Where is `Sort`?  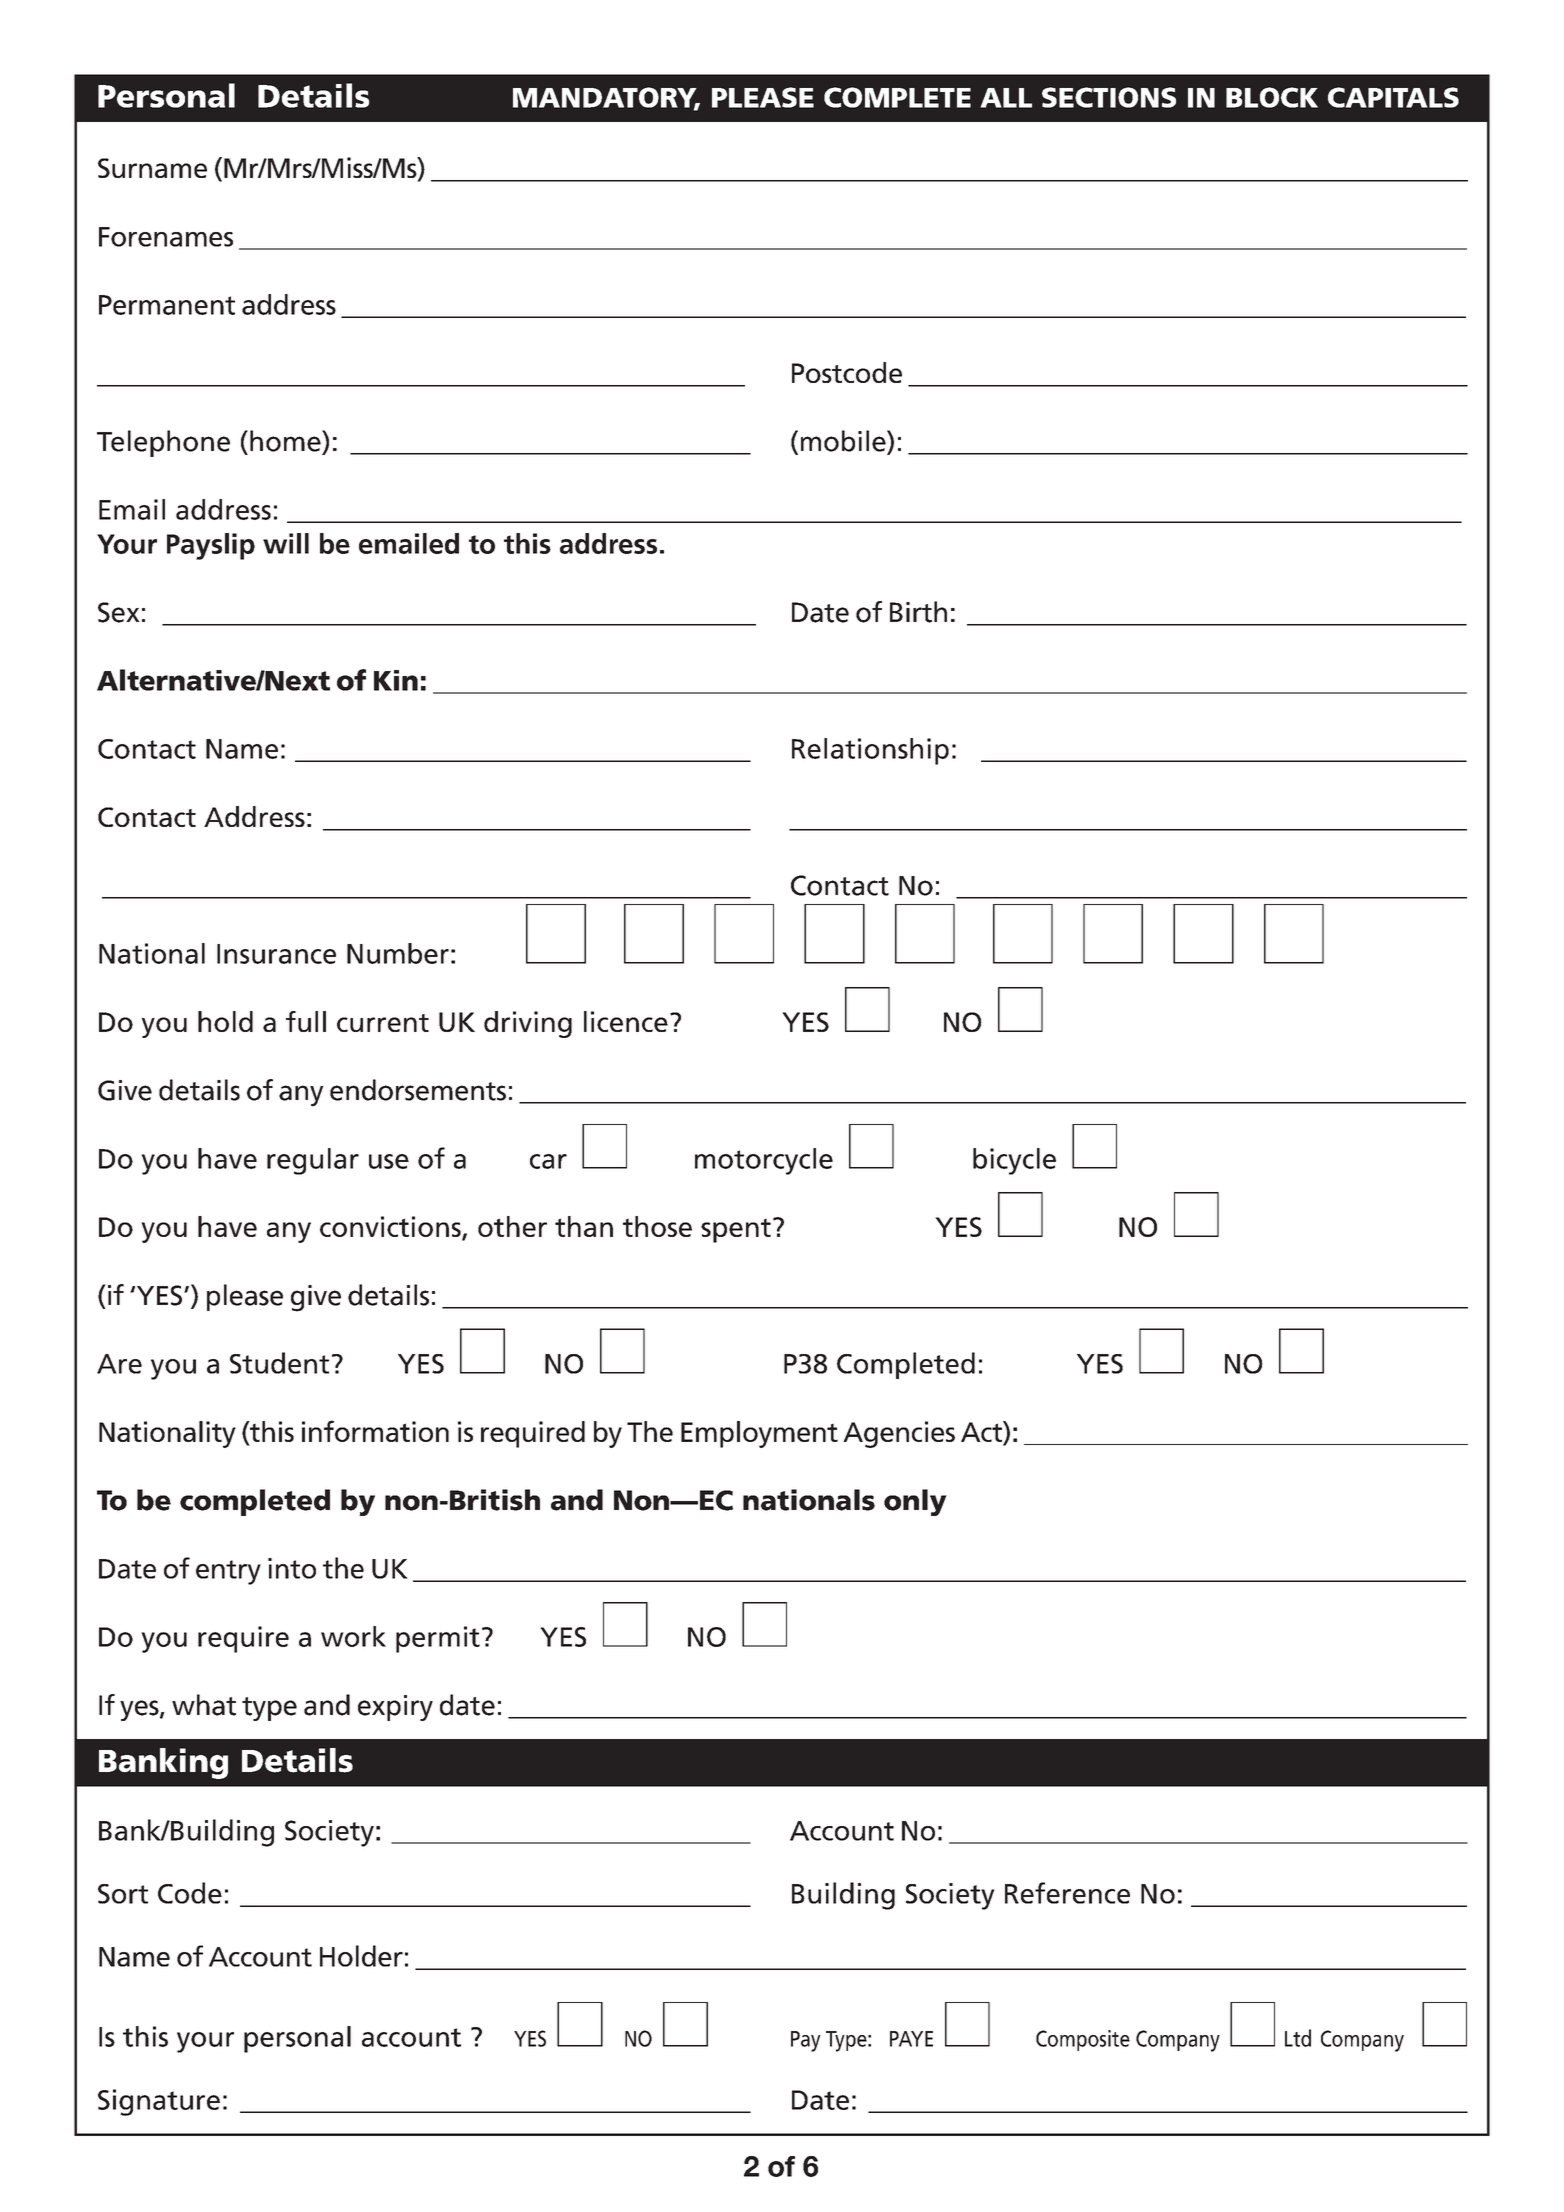
Sort is located at coordinates (123, 1894).
